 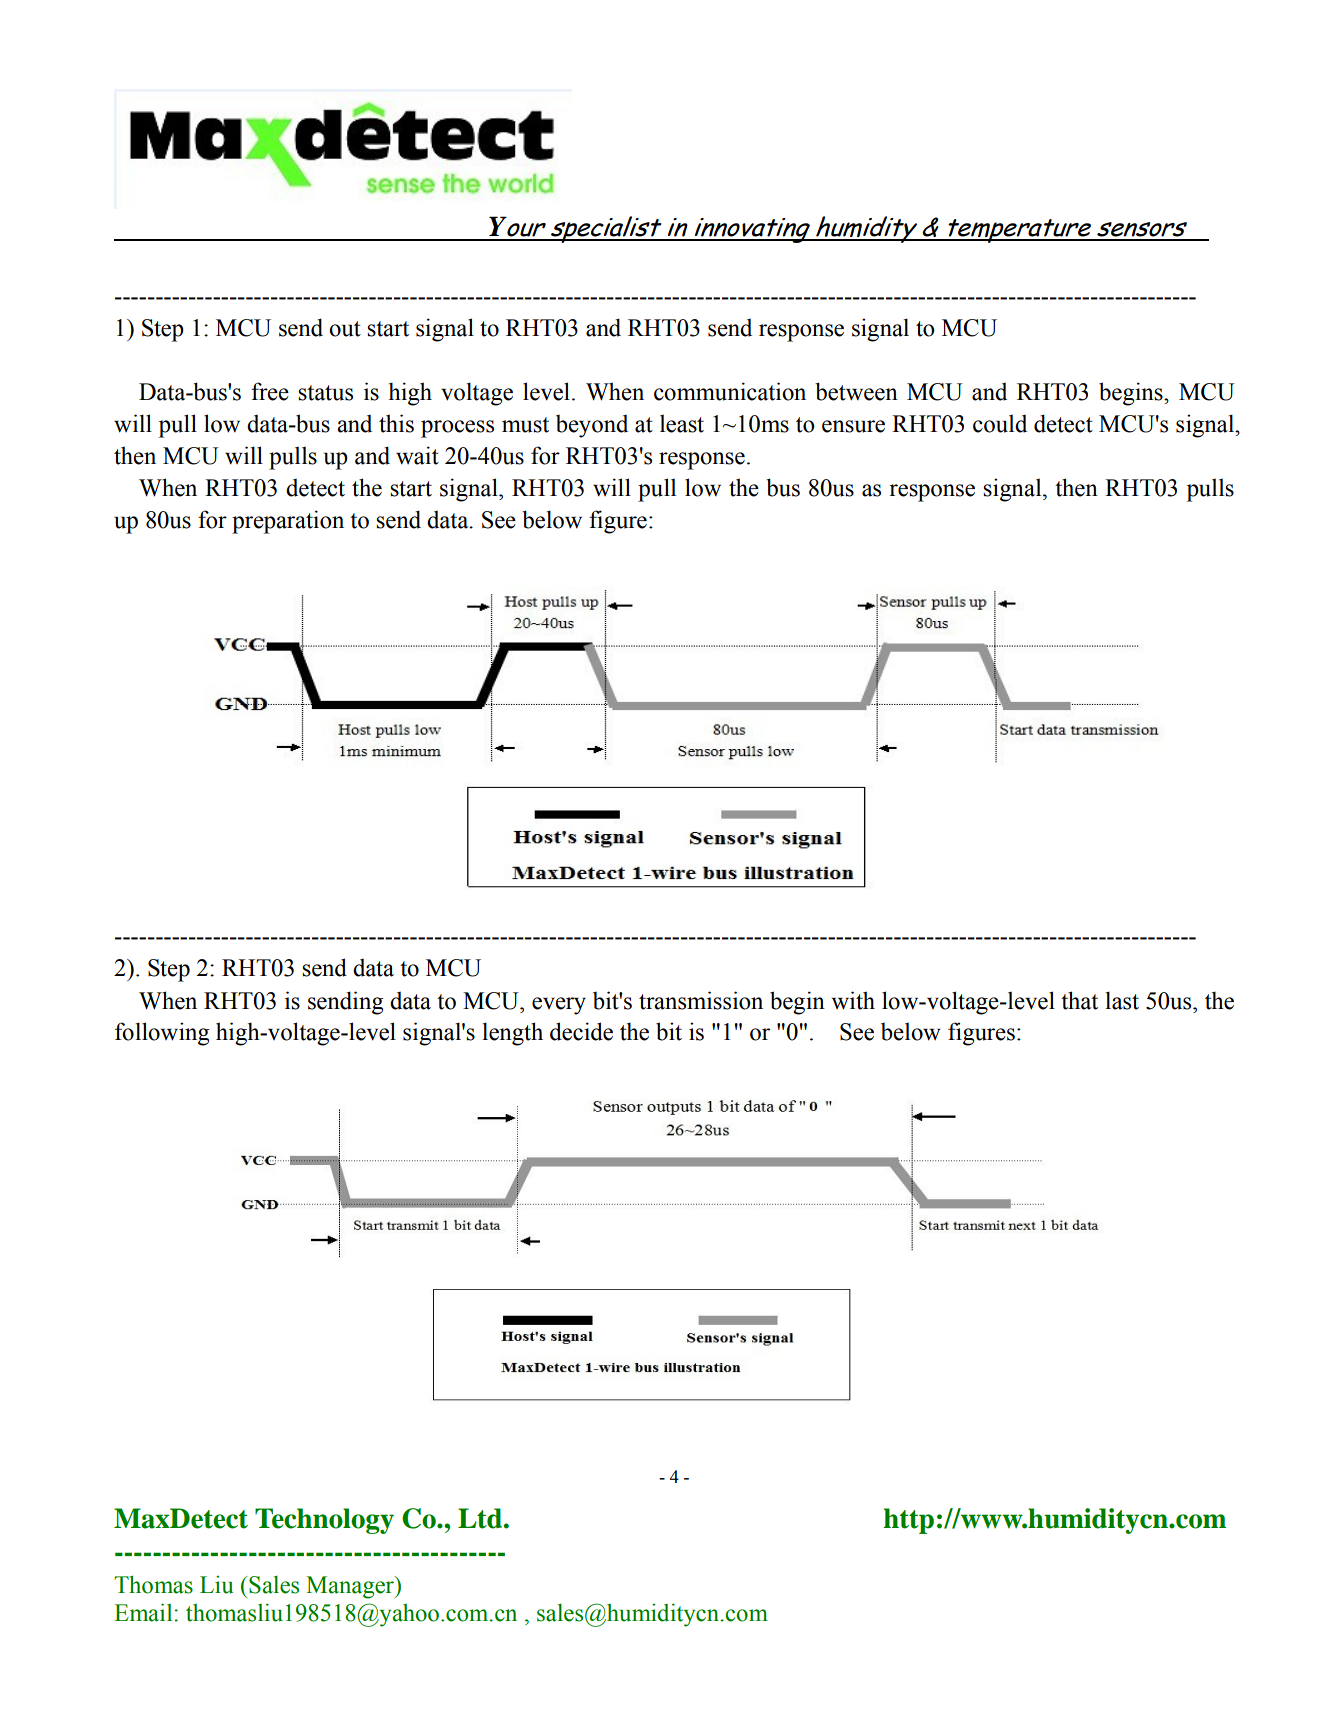 I want to click on could, so click(x=1000, y=423).
